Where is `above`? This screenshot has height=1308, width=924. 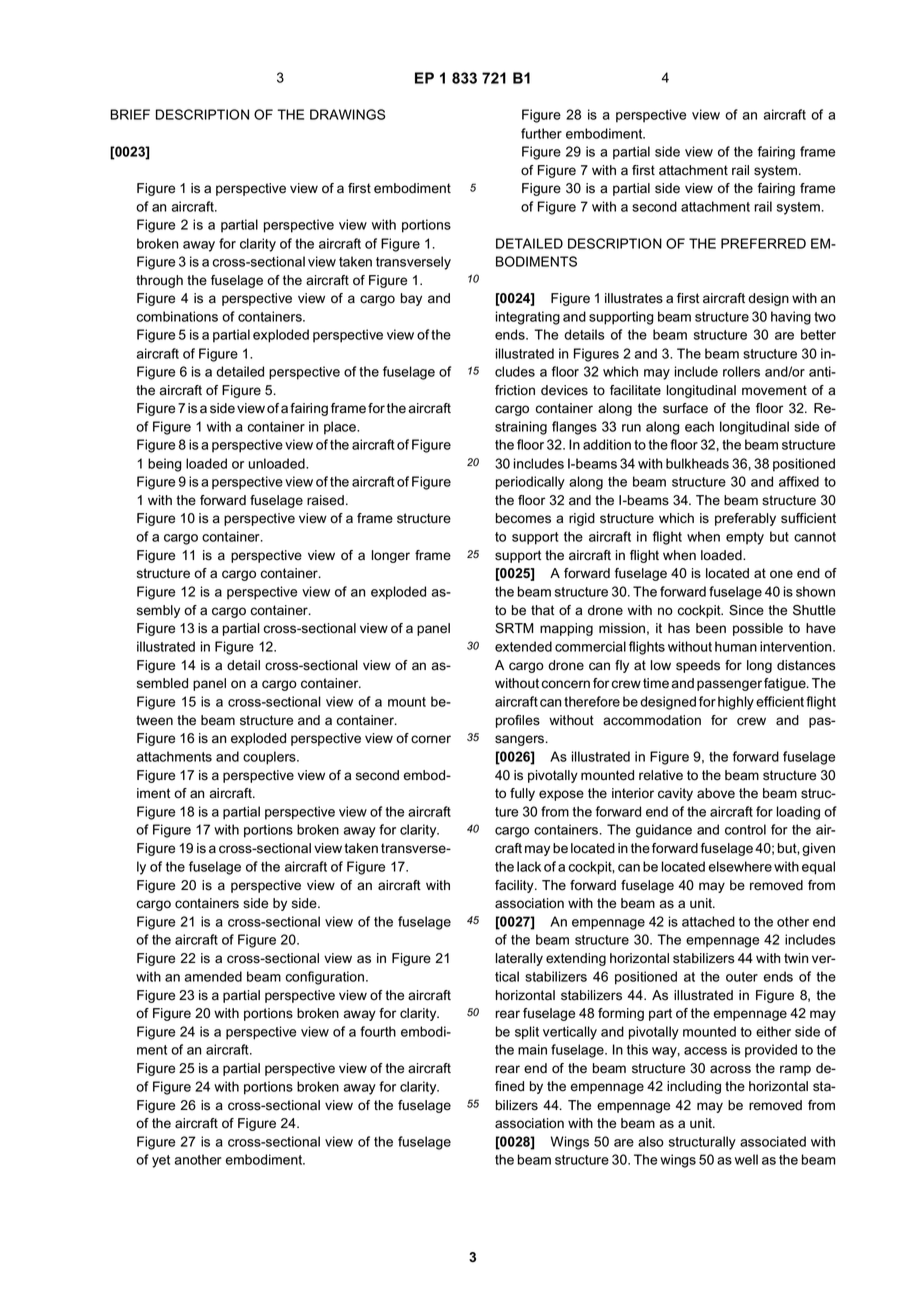
above is located at coordinates (716, 793).
